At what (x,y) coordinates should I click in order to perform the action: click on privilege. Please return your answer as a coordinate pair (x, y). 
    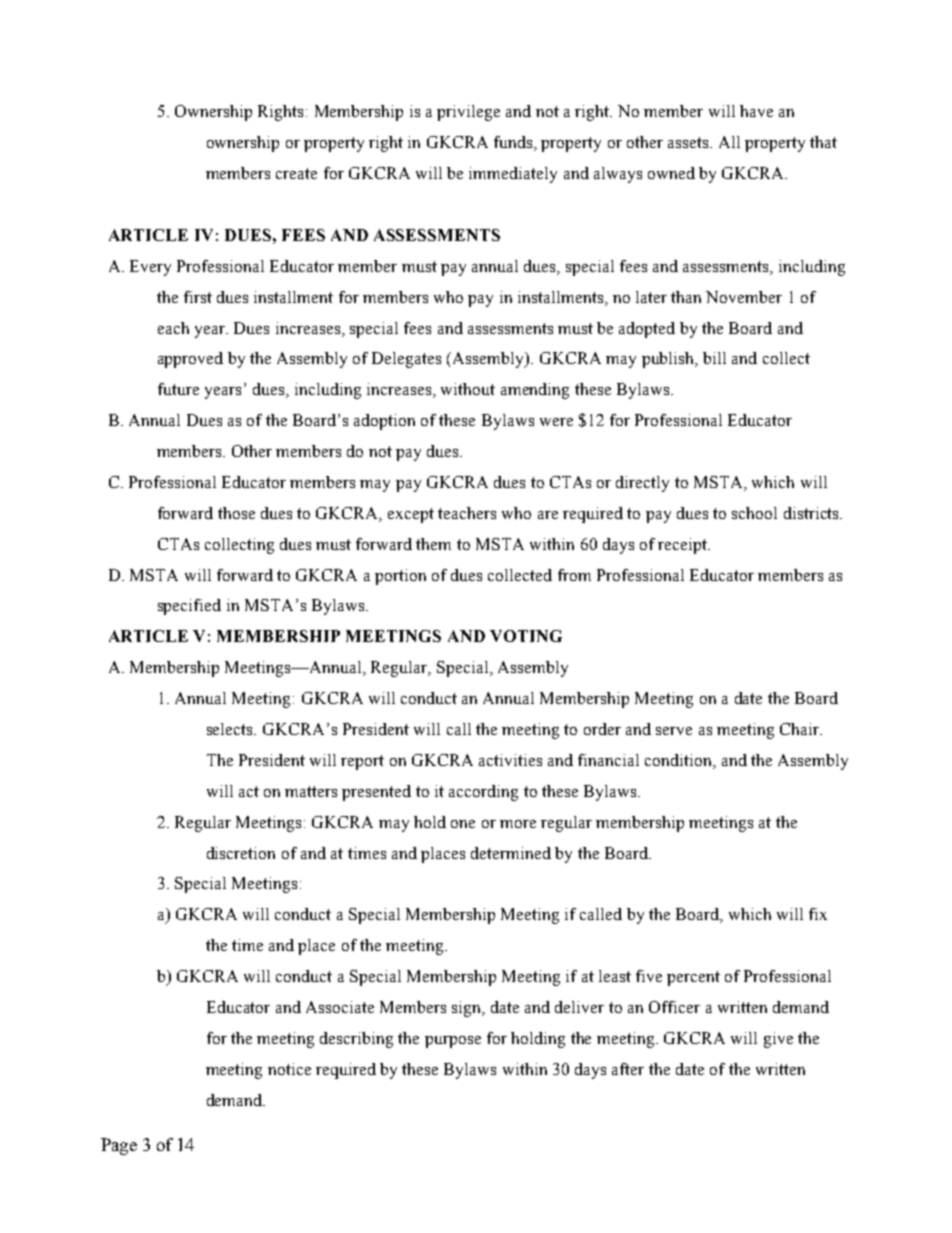
    Looking at the image, I should click on (468, 113).
